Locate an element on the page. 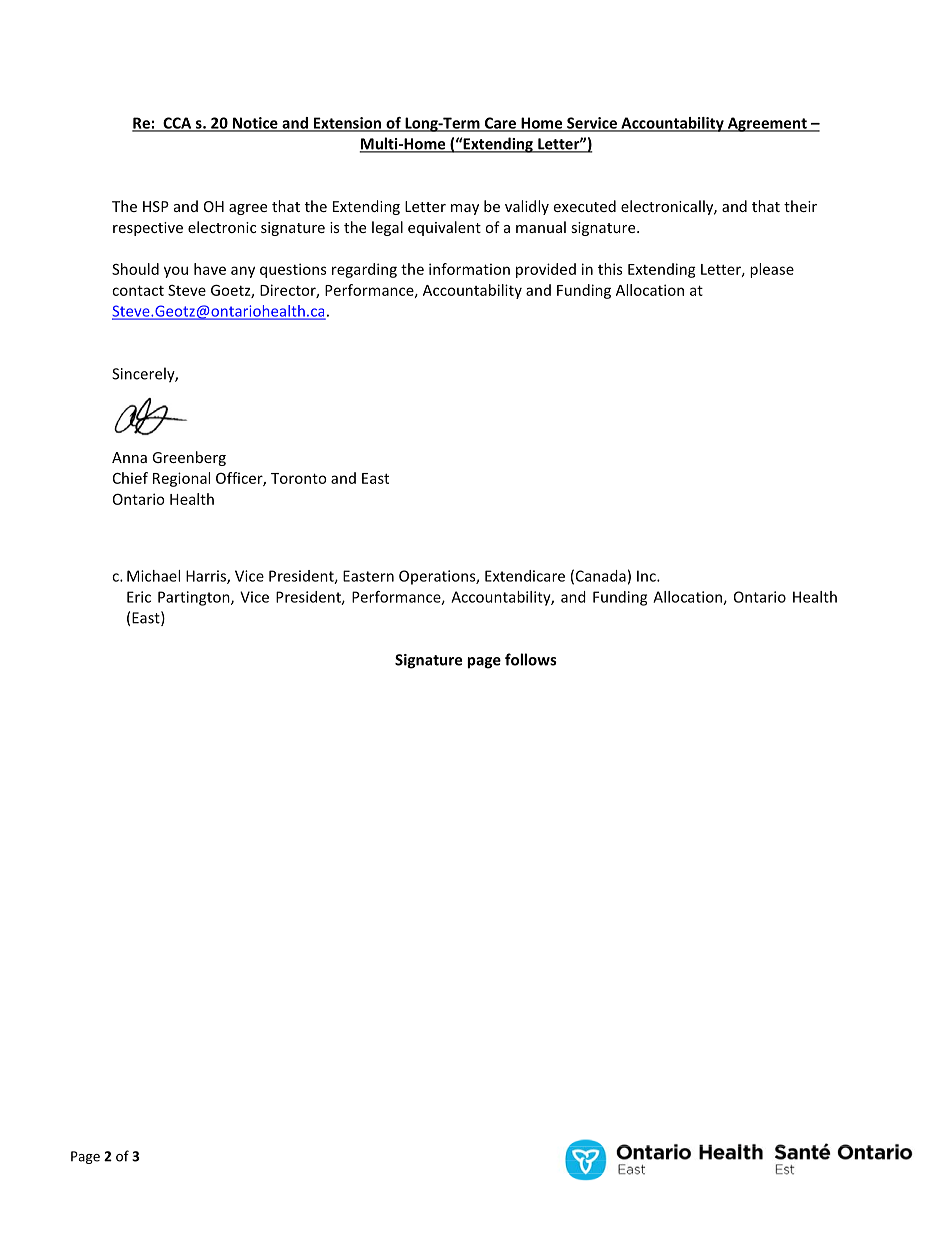  Eric is located at coordinates (139, 597).
